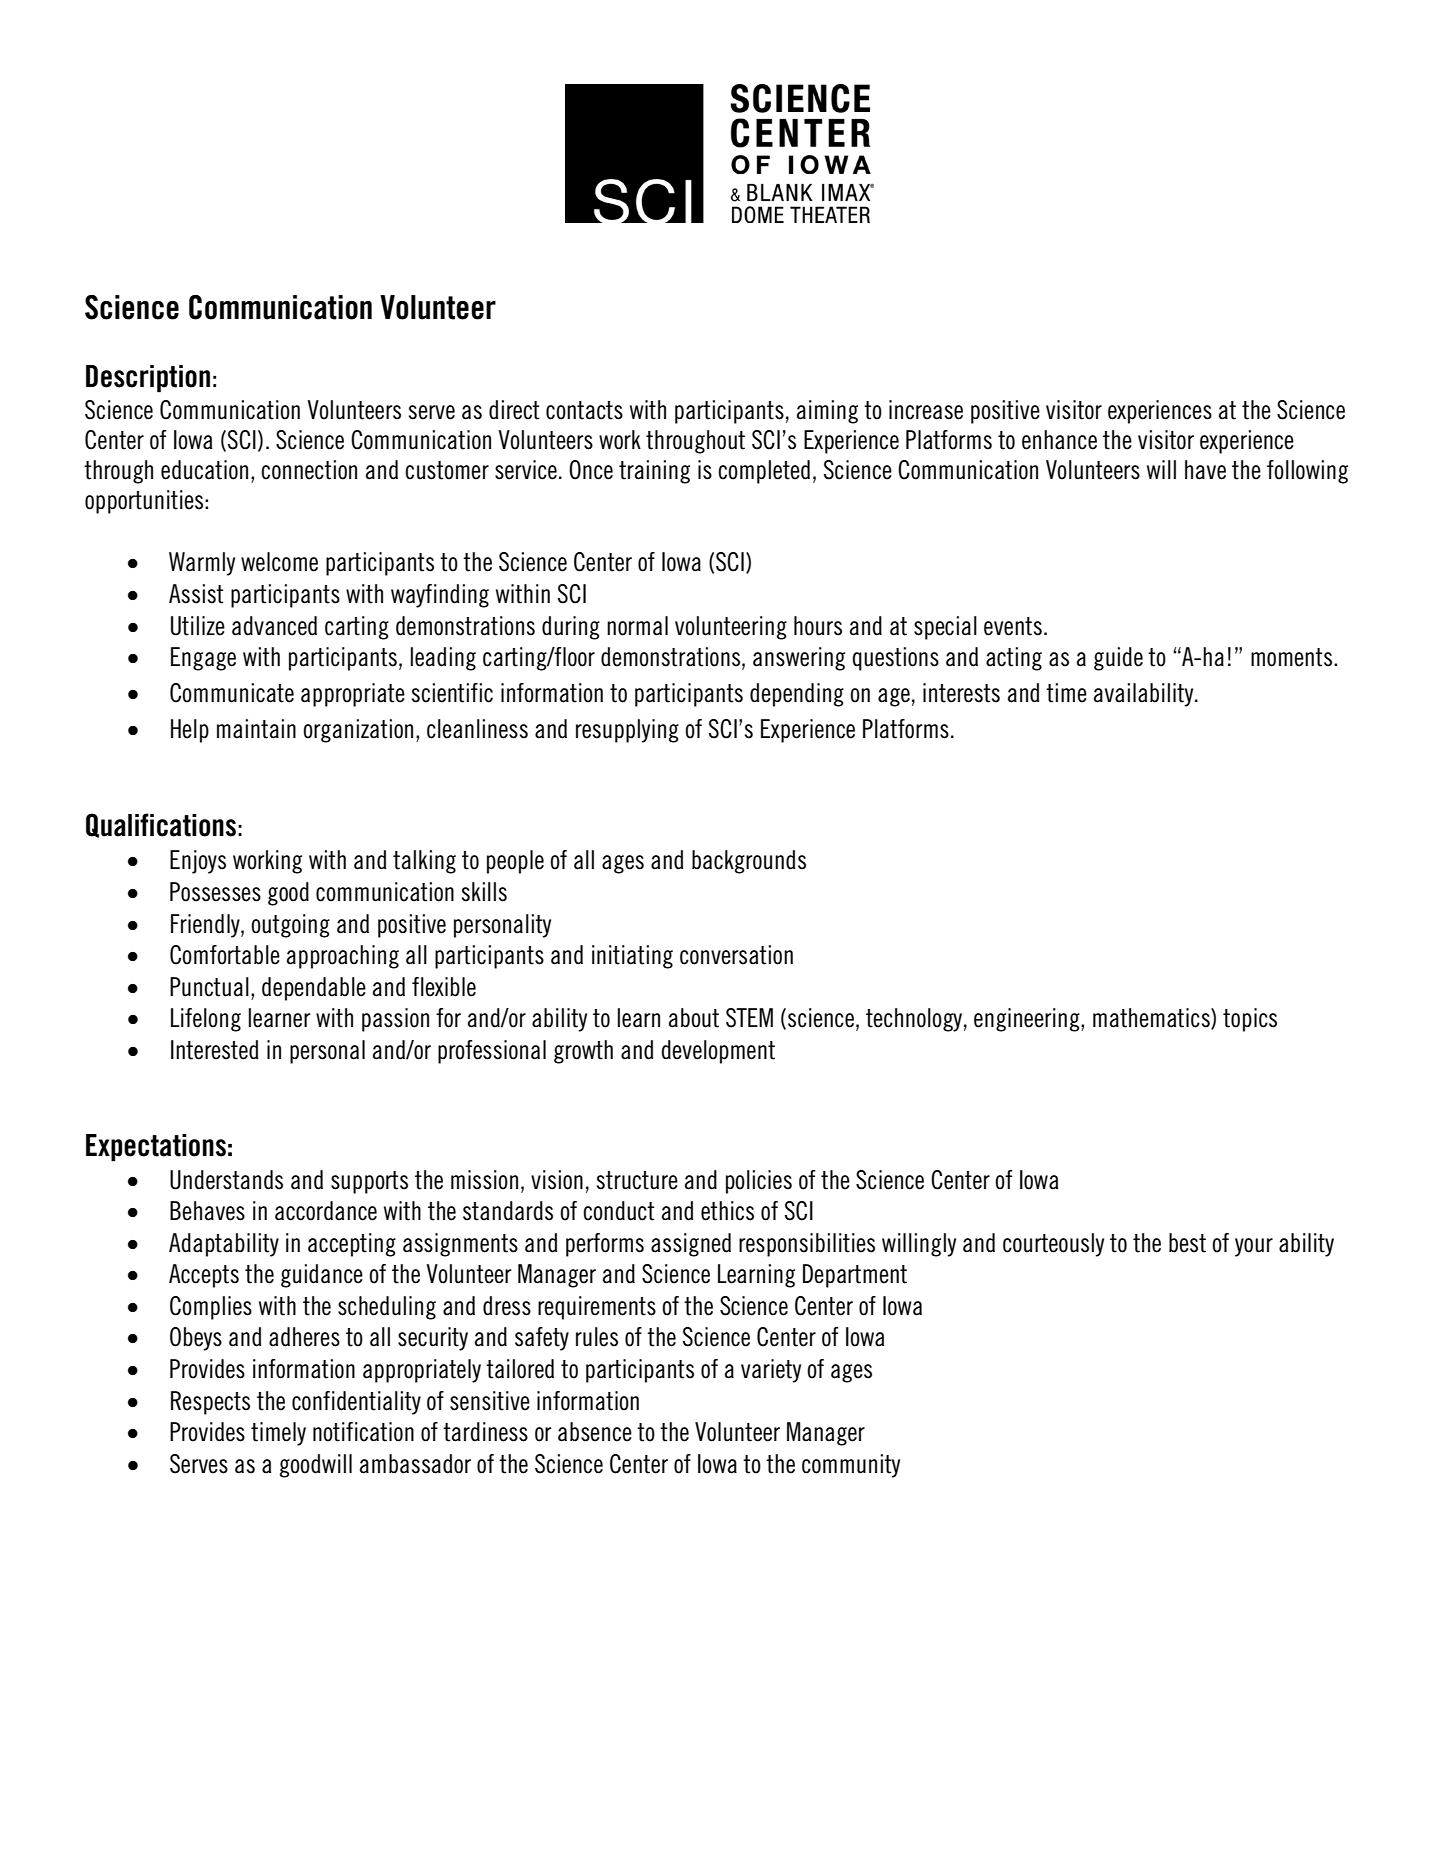  I want to click on absence, so click(595, 1432).
